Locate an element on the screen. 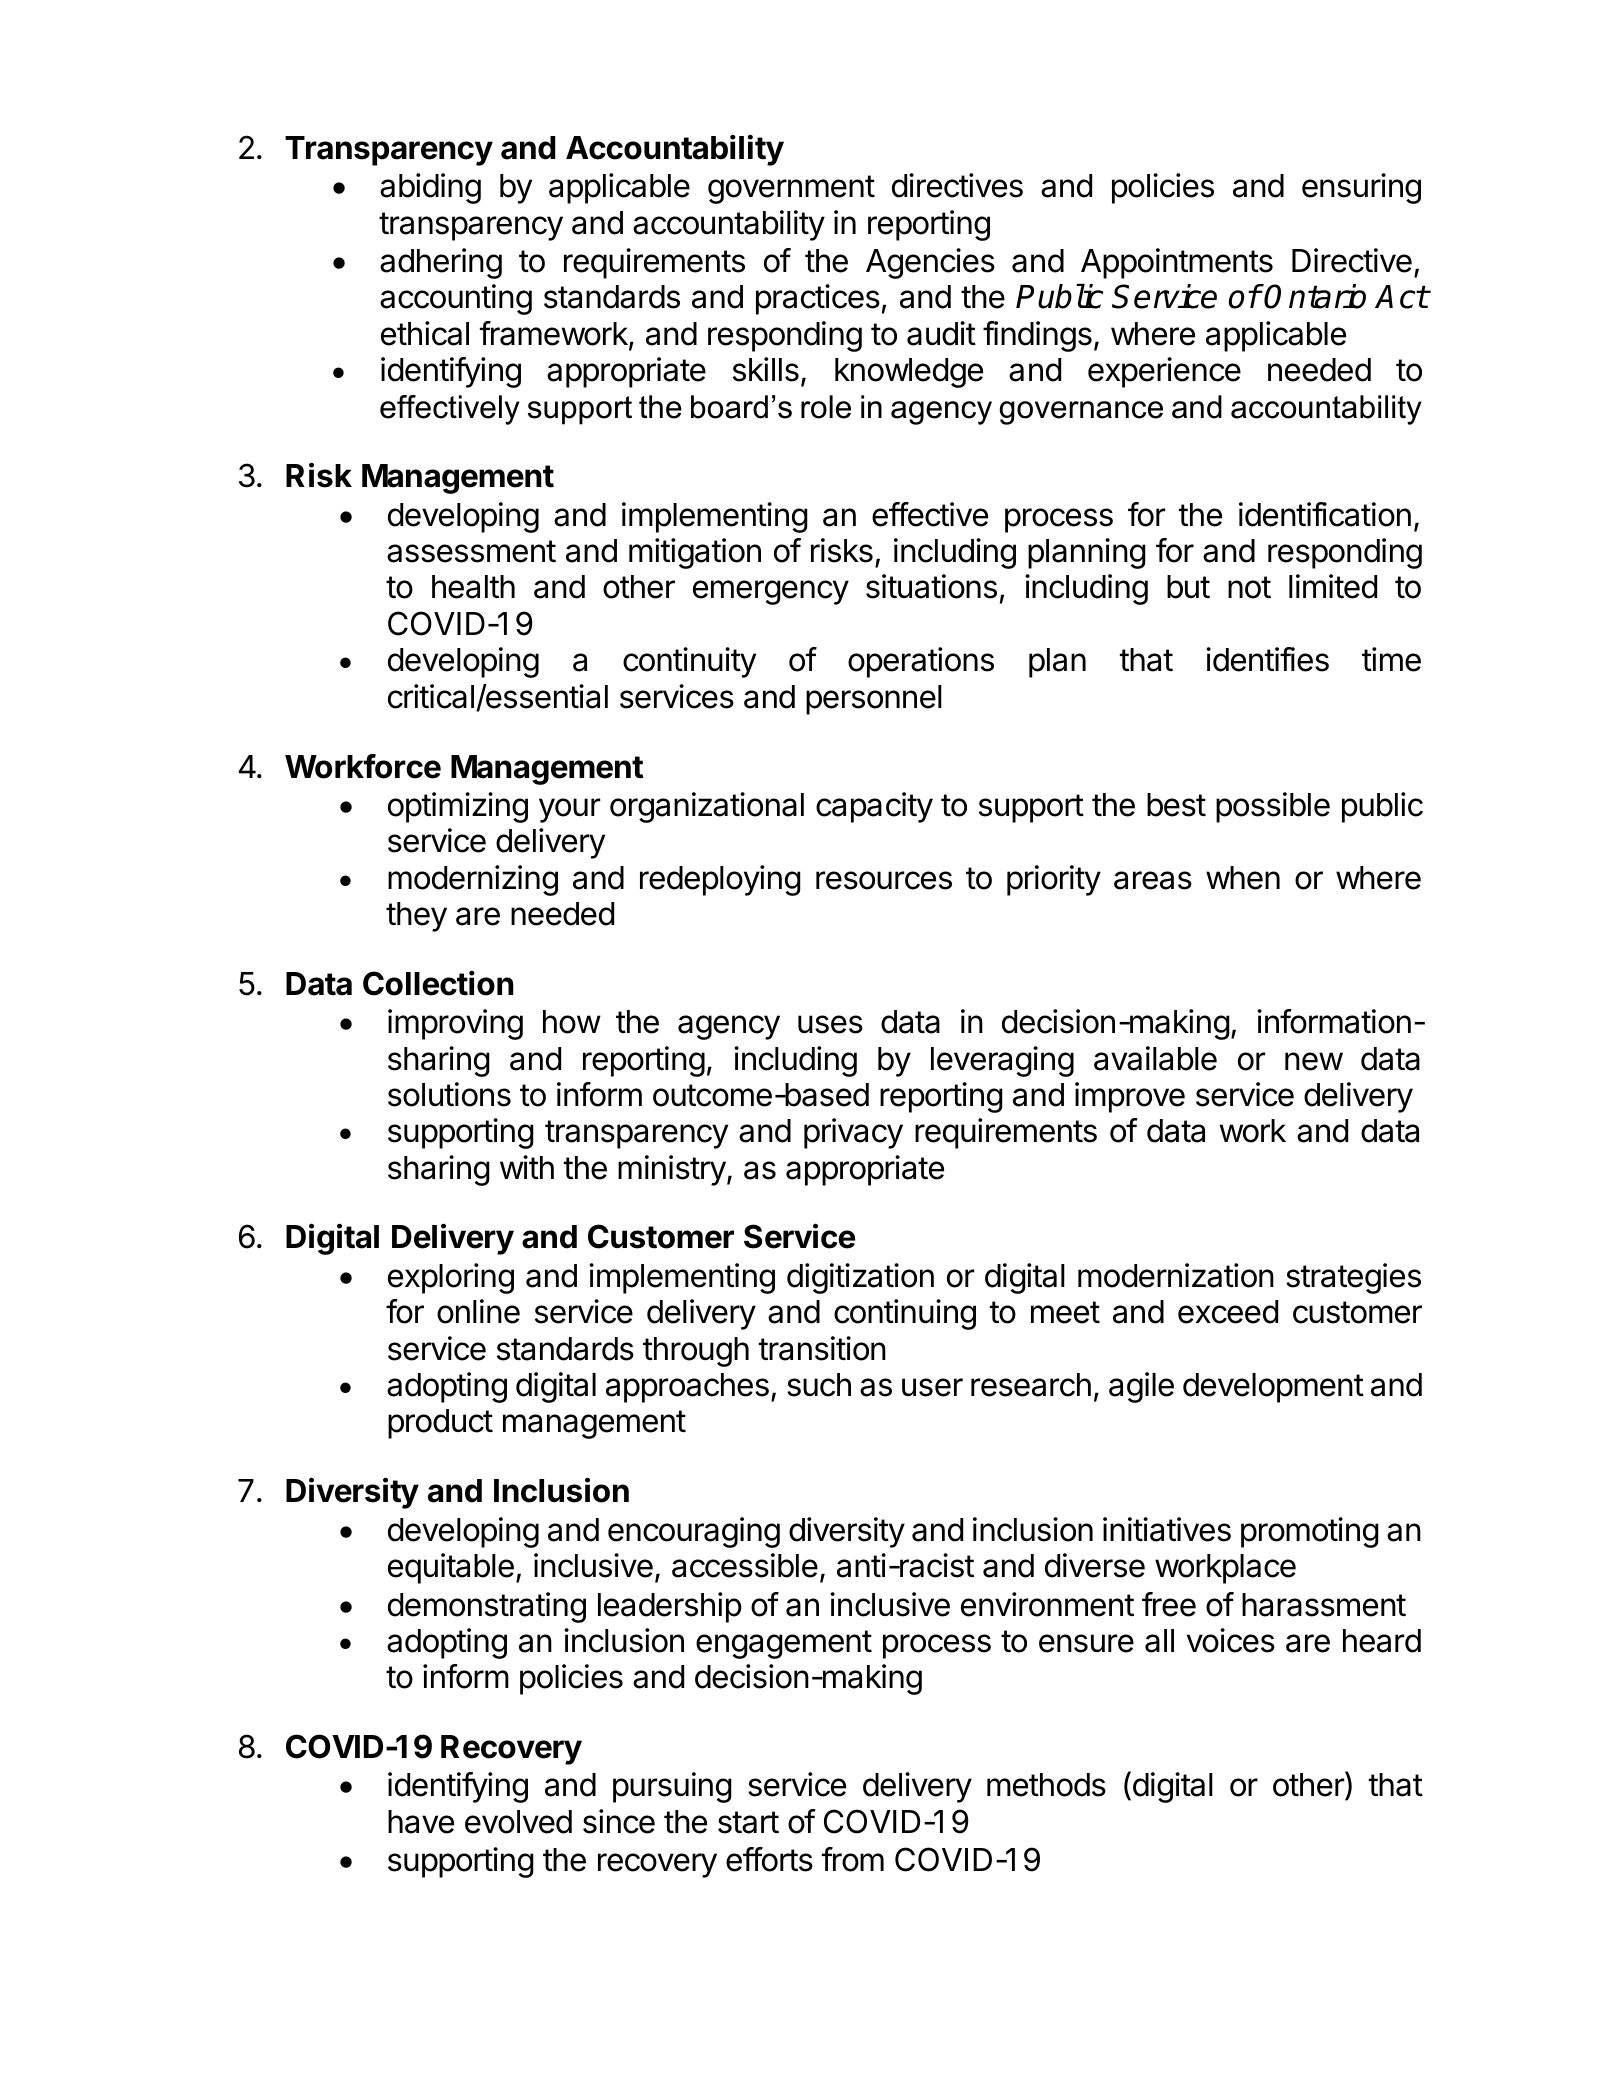  online is located at coordinates (478, 1311).
